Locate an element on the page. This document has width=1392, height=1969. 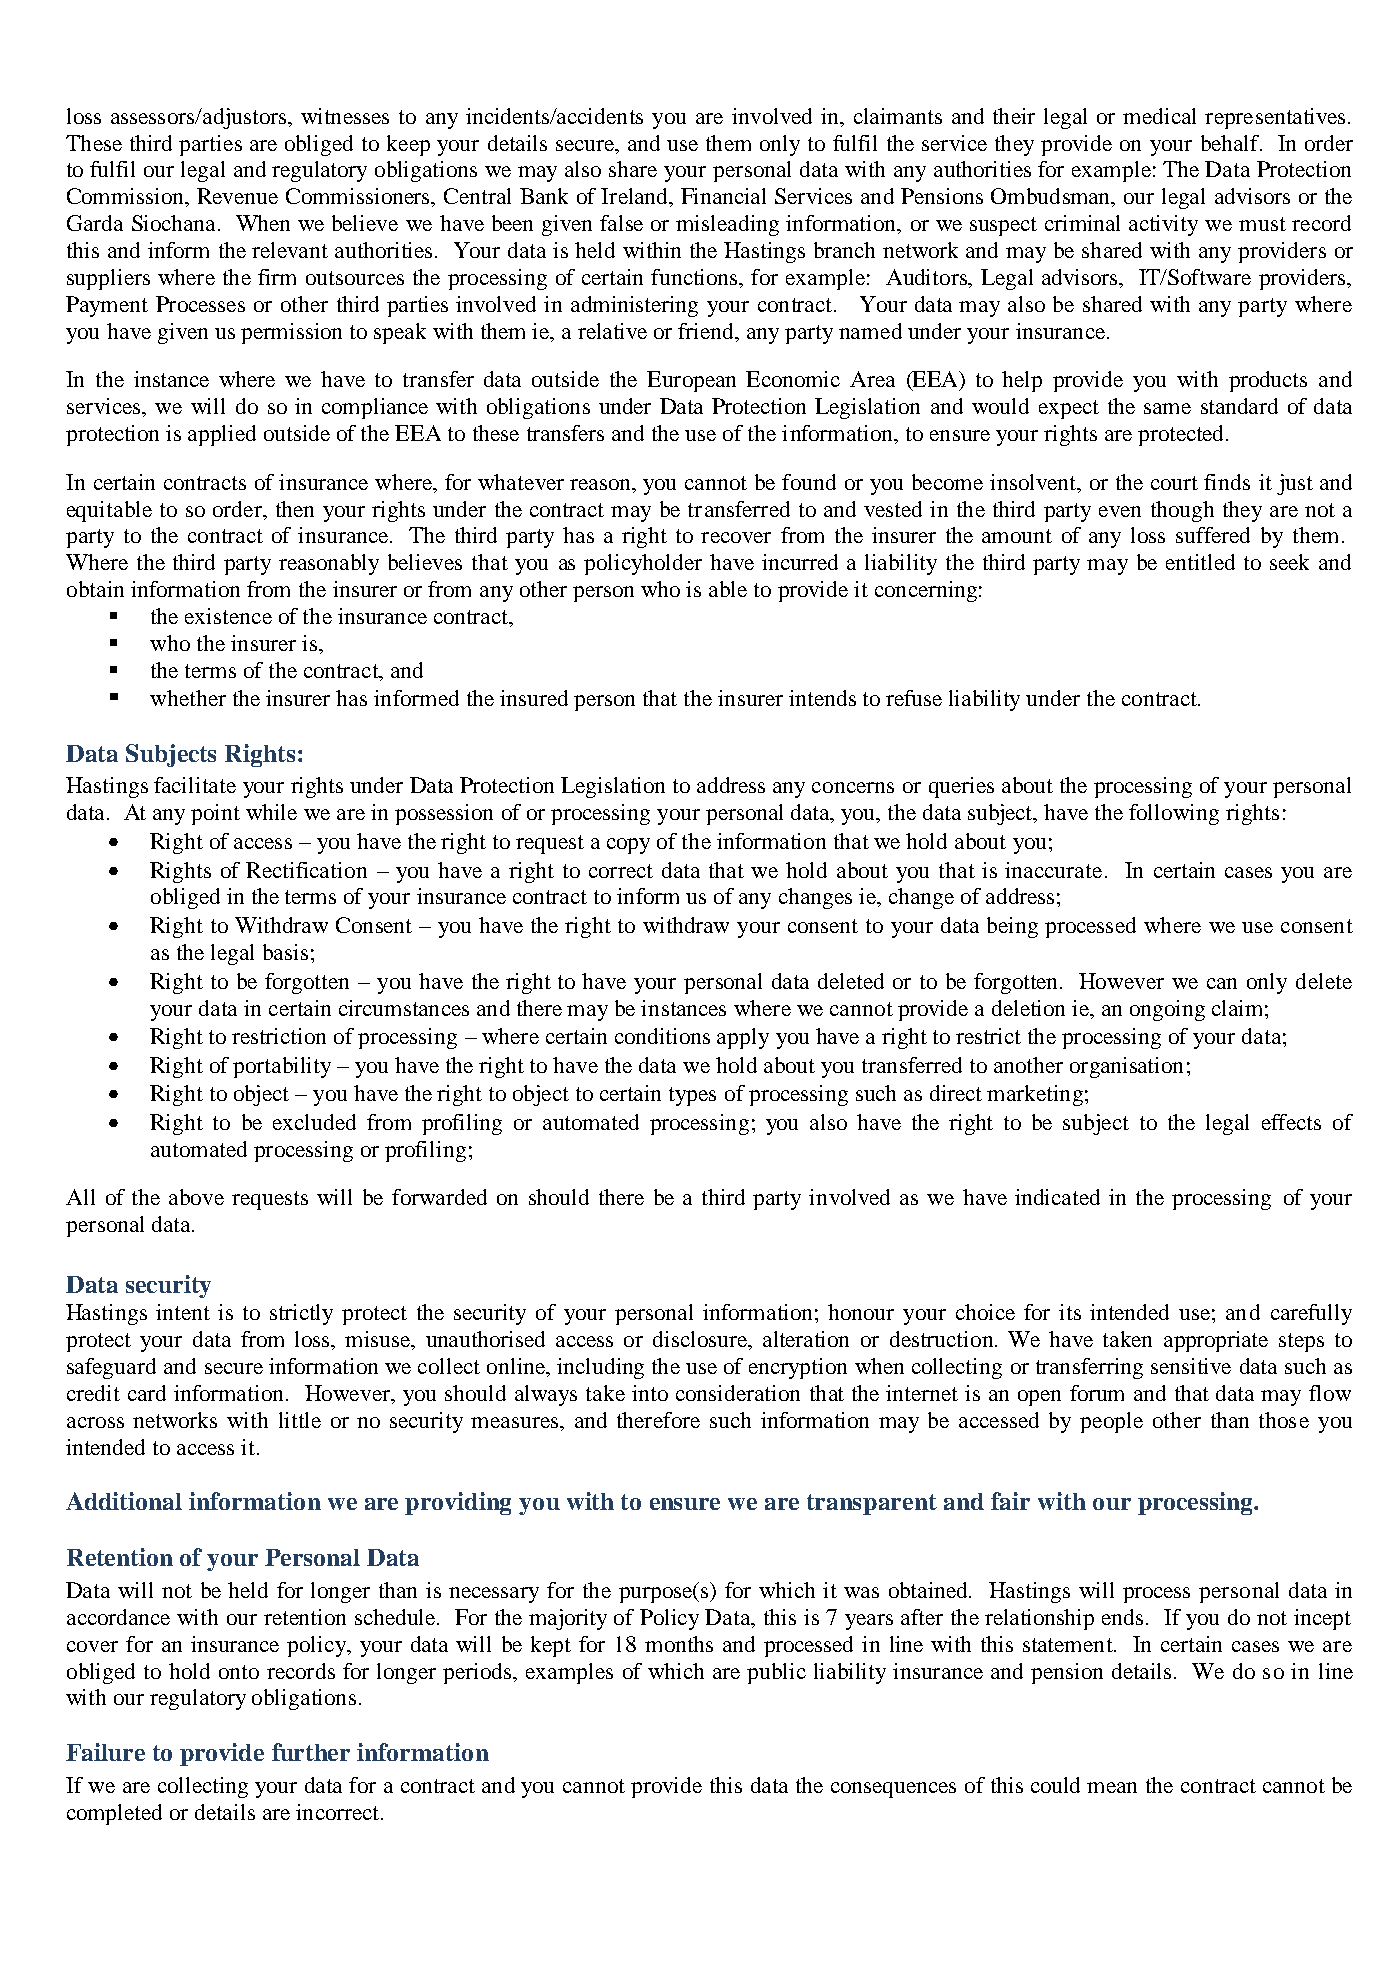
relevant is located at coordinates (290, 250).
